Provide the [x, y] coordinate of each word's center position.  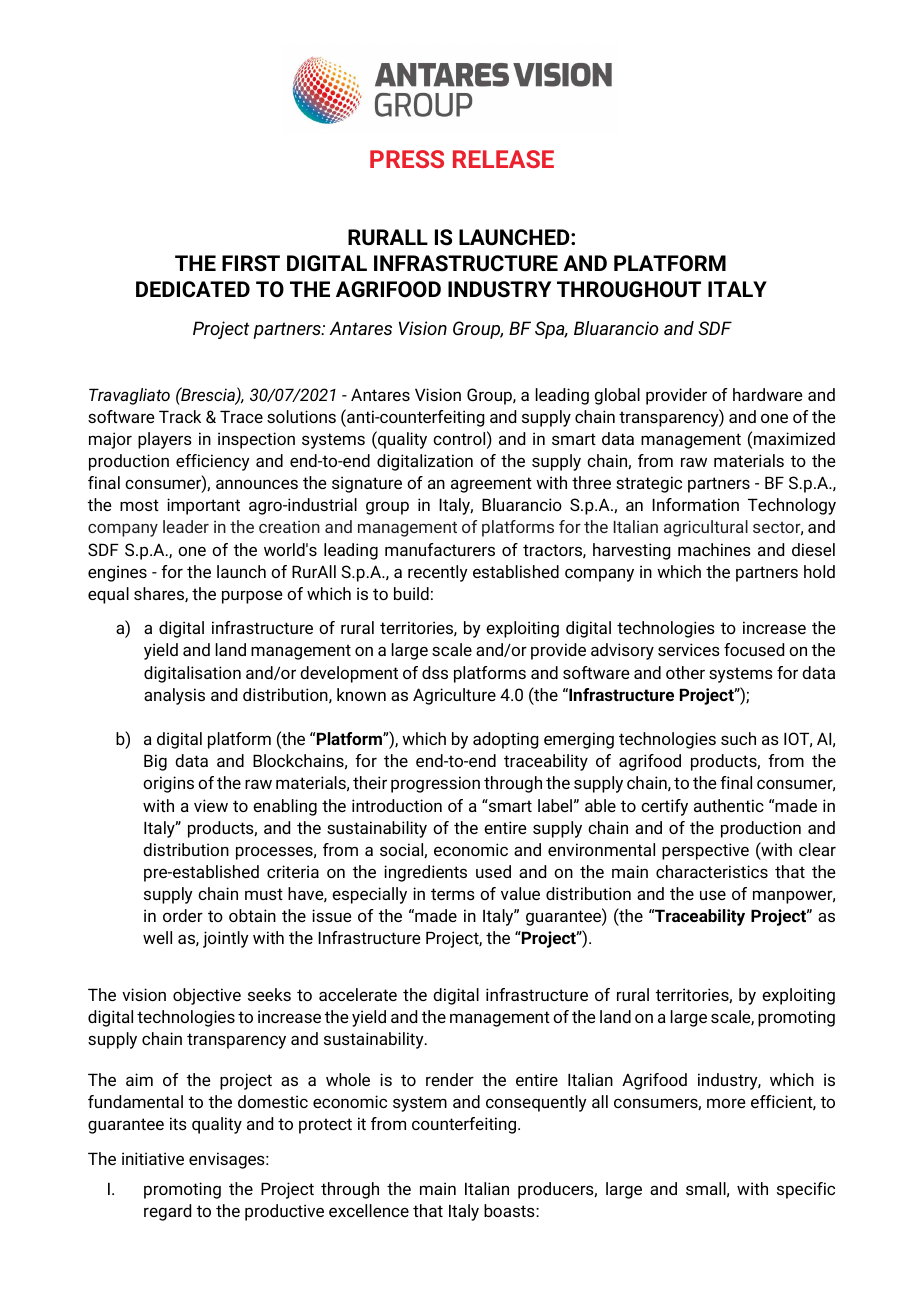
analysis [174, 696]
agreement [491, 485]
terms [453, 894]
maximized [794, 438]
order [183, 915]
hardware [767, 394]
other [685, 672]
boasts [510, 1210]
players [165, 440]
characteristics [712, 871]
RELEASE [503, 159]
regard [167, 1212]
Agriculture [454, 696]
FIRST [251, 263]
